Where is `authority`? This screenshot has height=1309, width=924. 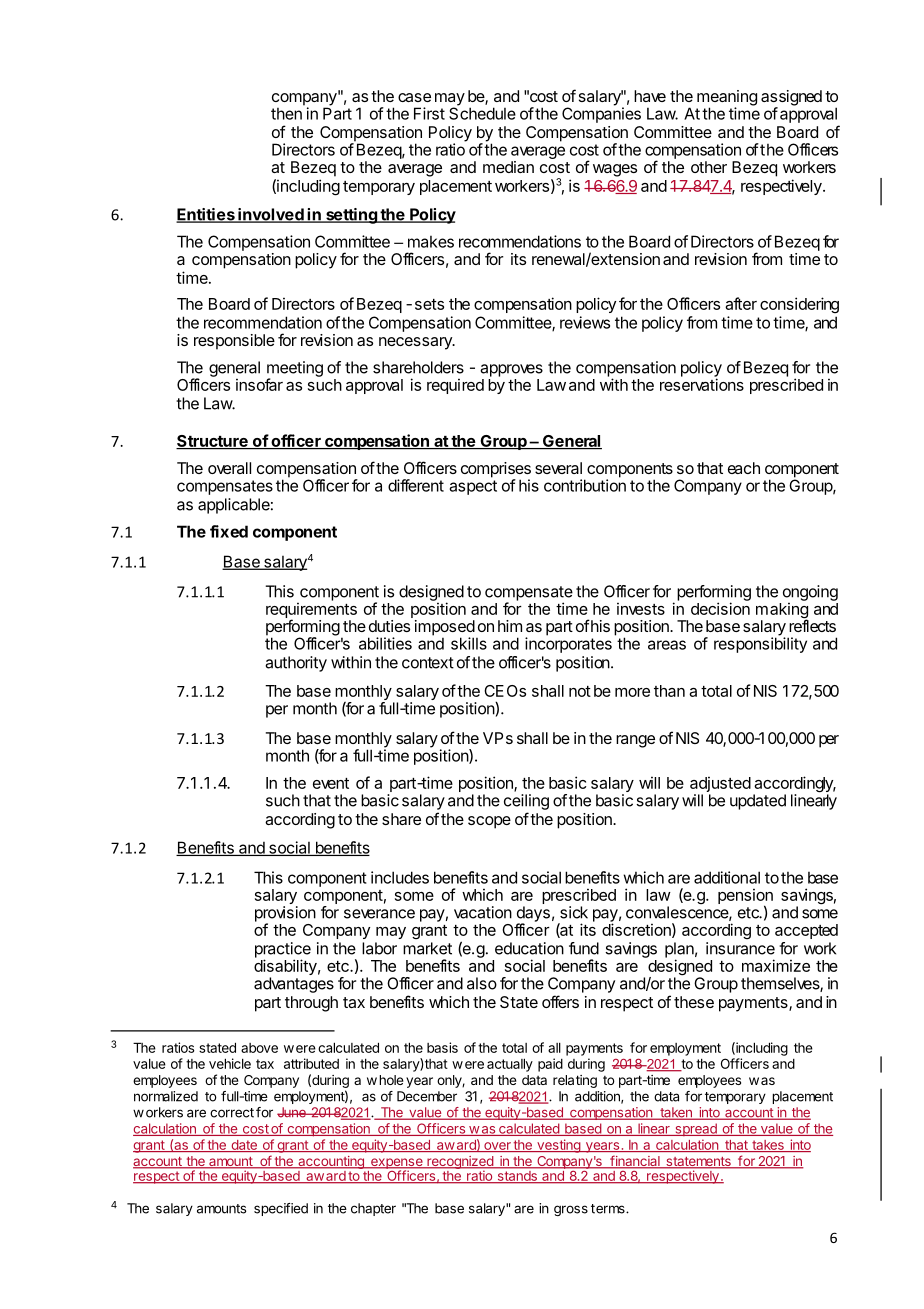 authority is located at coordinates (296, 664).
